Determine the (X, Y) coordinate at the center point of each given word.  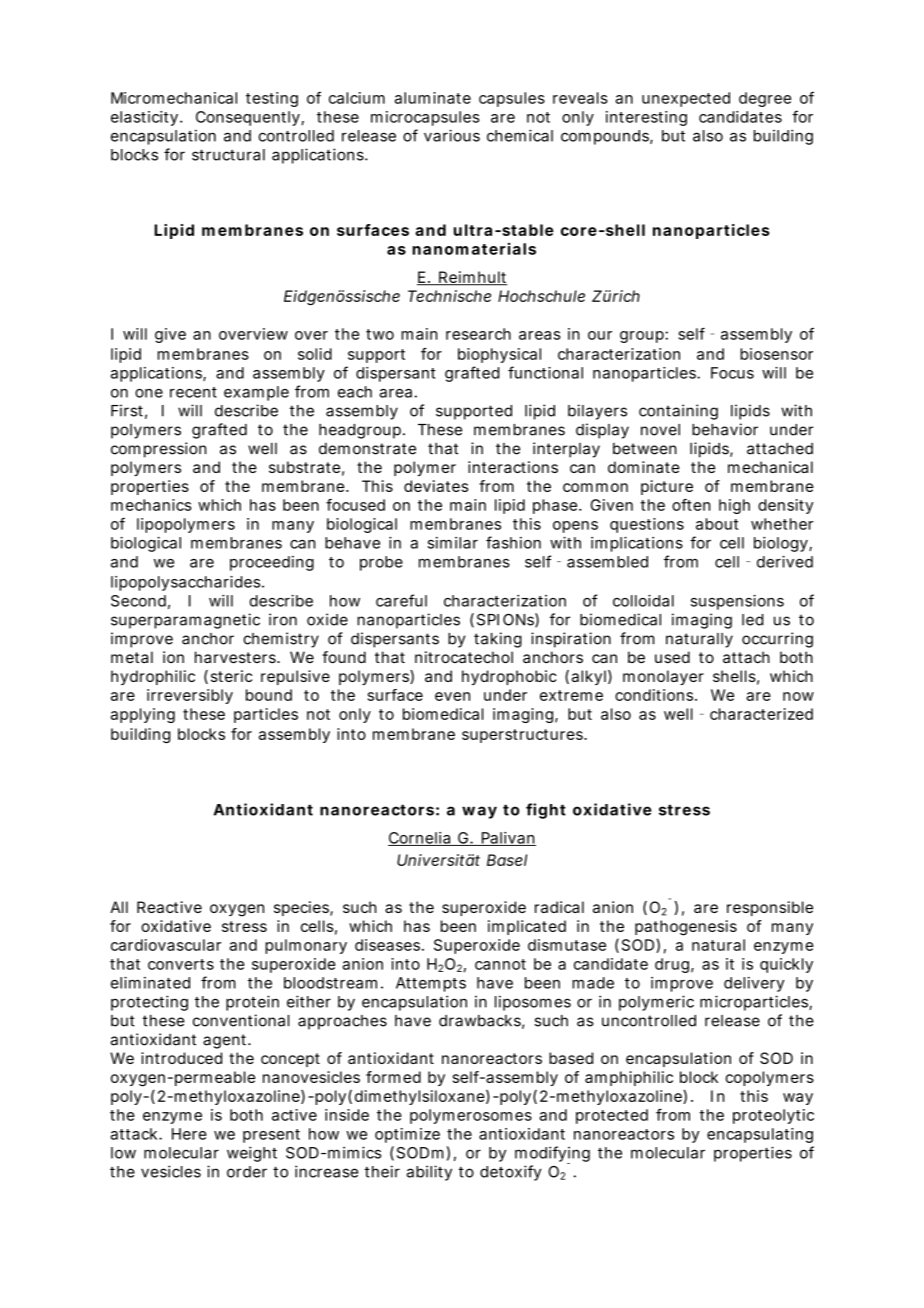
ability (429, 1173)
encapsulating (760, 1135)
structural (228, 155)
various (452, 135)
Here (189, 1134)
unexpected (686, 99)
